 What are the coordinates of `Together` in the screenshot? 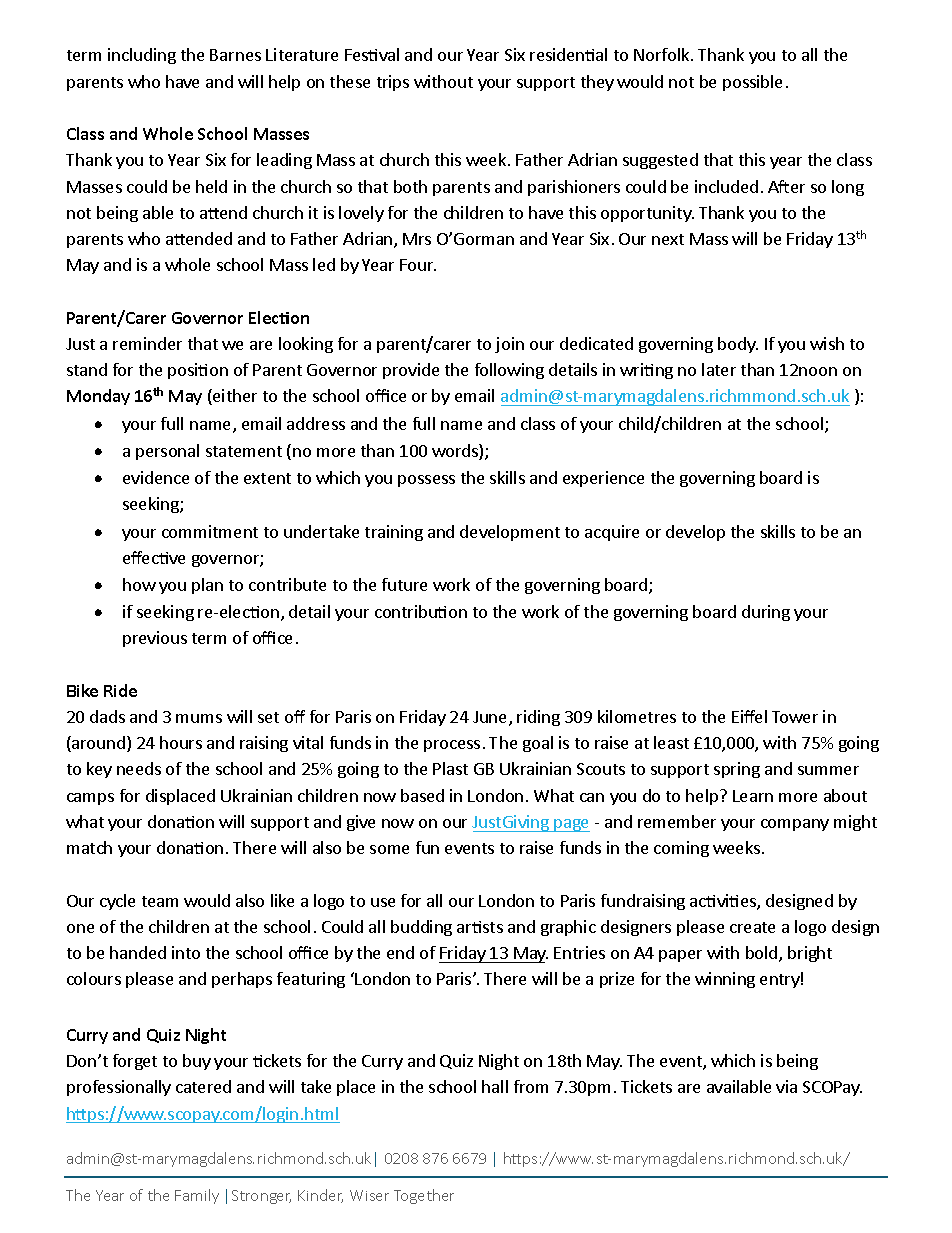 It's located at (424, 1196).
